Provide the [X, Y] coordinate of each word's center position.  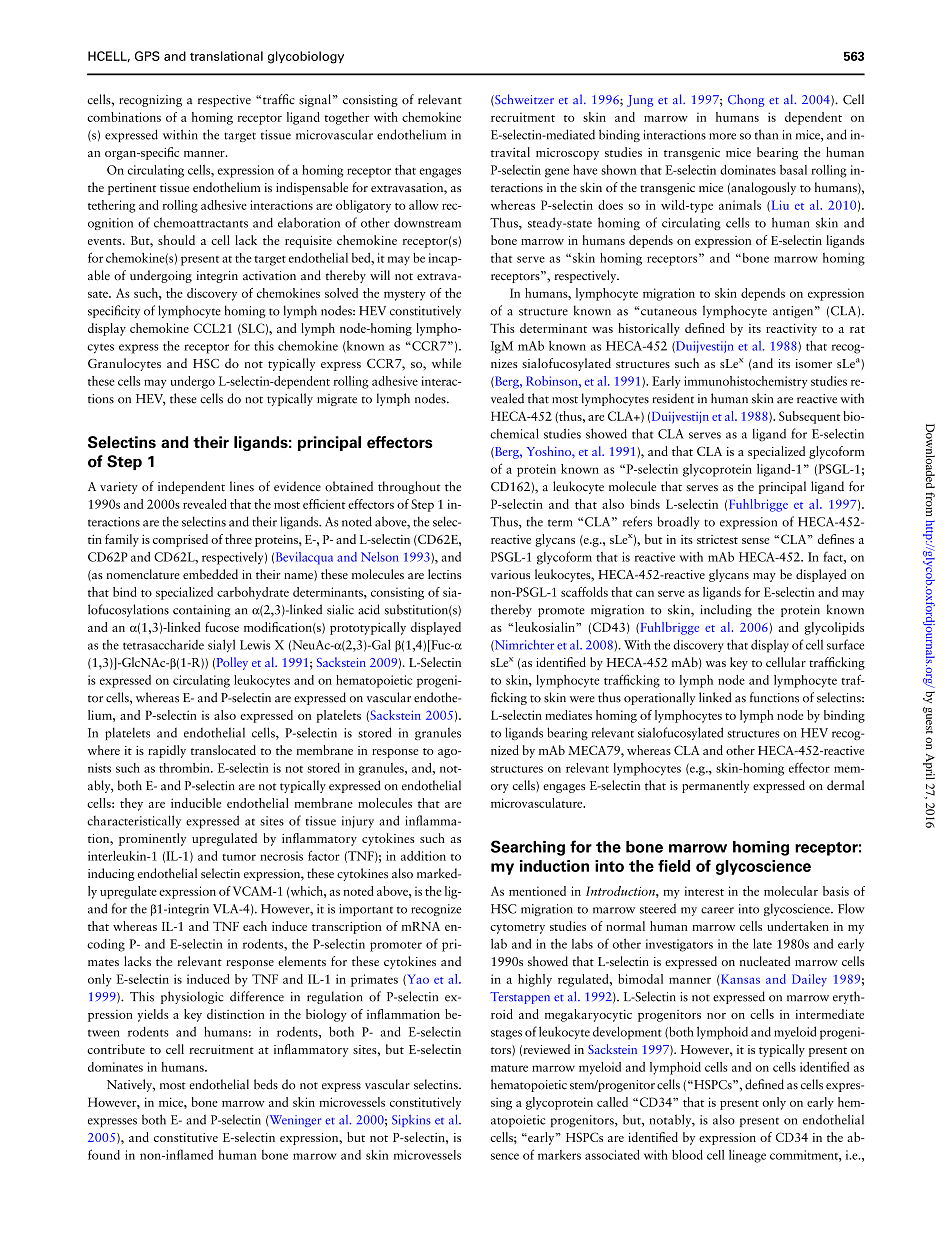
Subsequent [809, 417]
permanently [715, 786]
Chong [746, 100]
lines [242, 486]
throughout [409, 487]
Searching [528, 848]
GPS [147, 56]
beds [266, 1084]
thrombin [185, 768]
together [346, 118]
